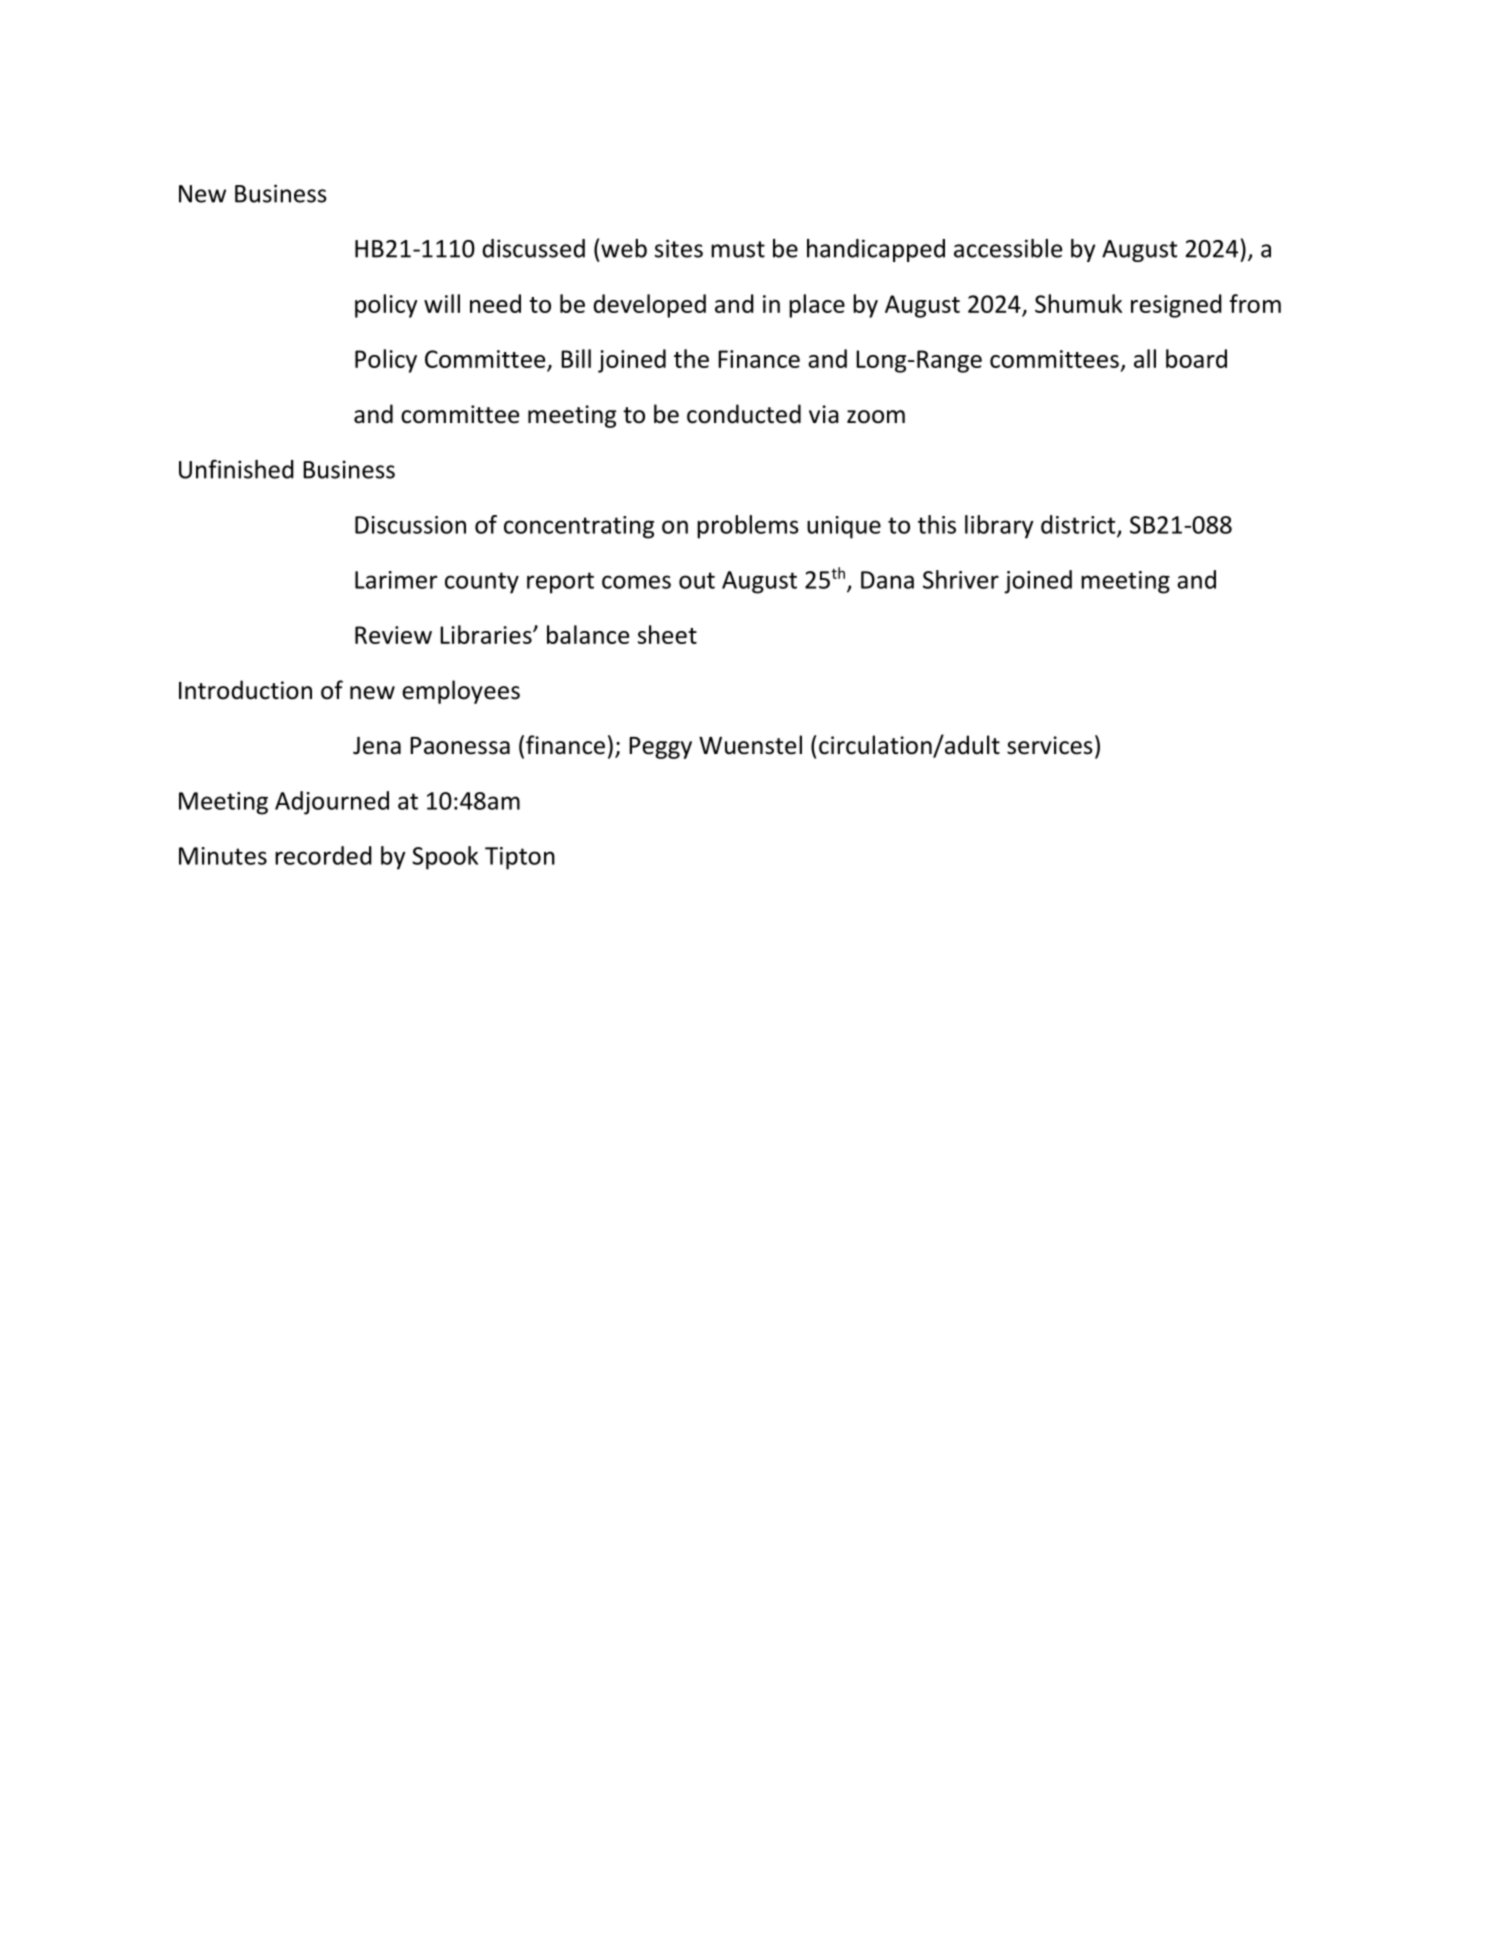 The image size is (1501, 1943). What do you see at coordinates (660, 748) in the screenshot?
I see `Peggy` at bounding box center [660, 748].
